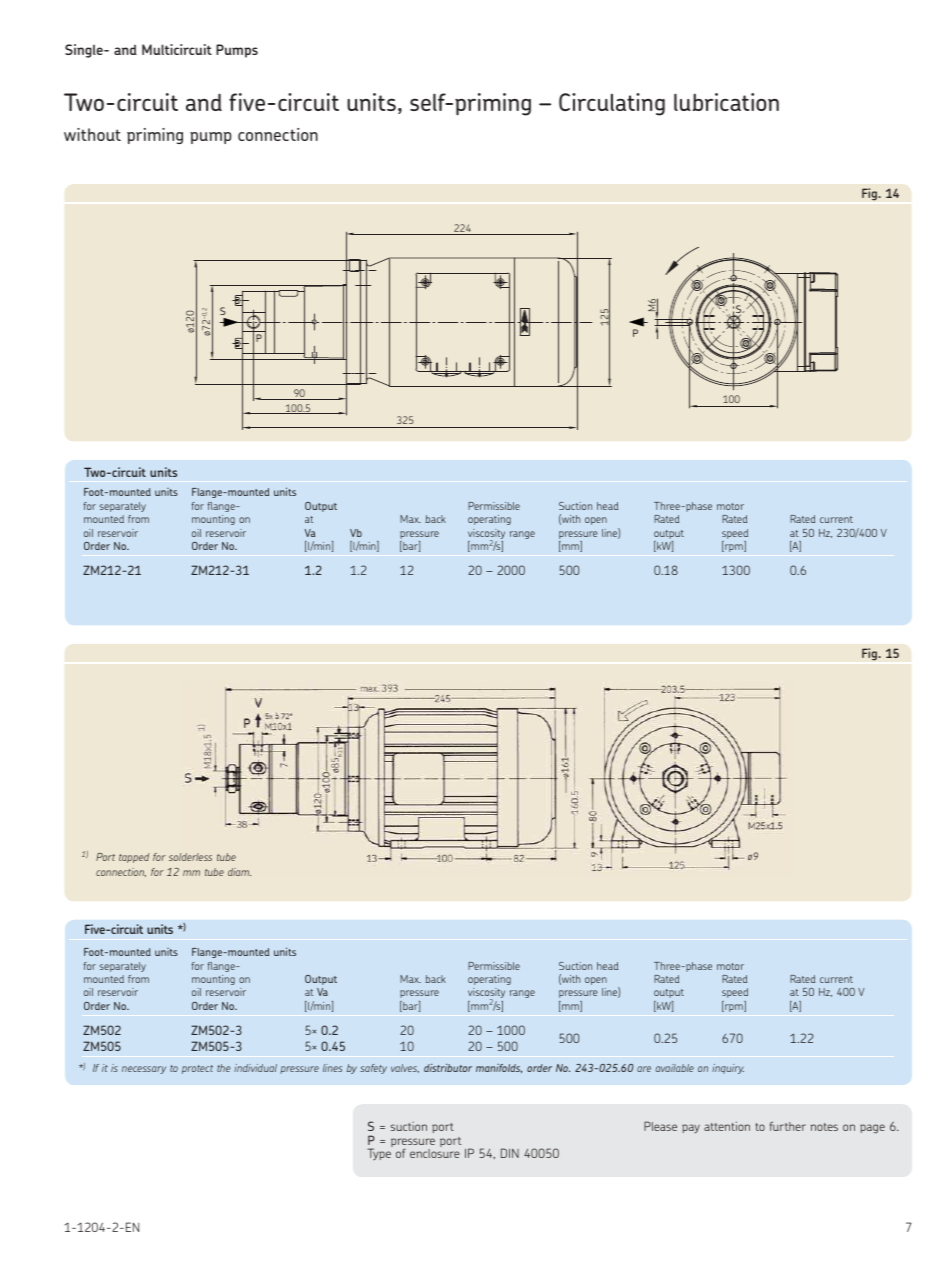 The width and height of the document is (952, 1270). What do you see at coordinates (190, 857) in the document?
I see `solderless` at bounding box center [190, 857].
